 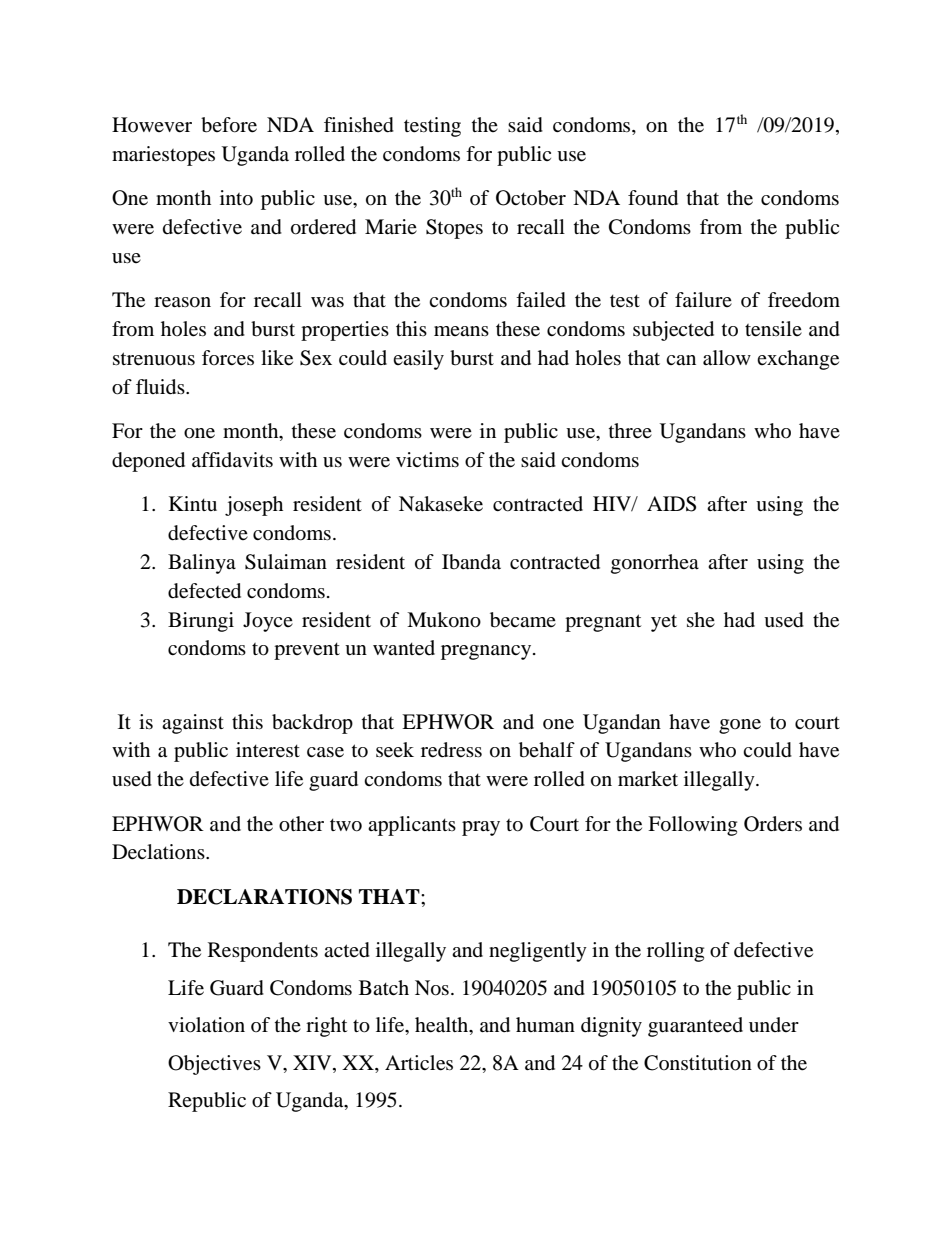 What do you see at coordinates (653, 198) in the image?
I see `found` at bounding box center [653, 198].
